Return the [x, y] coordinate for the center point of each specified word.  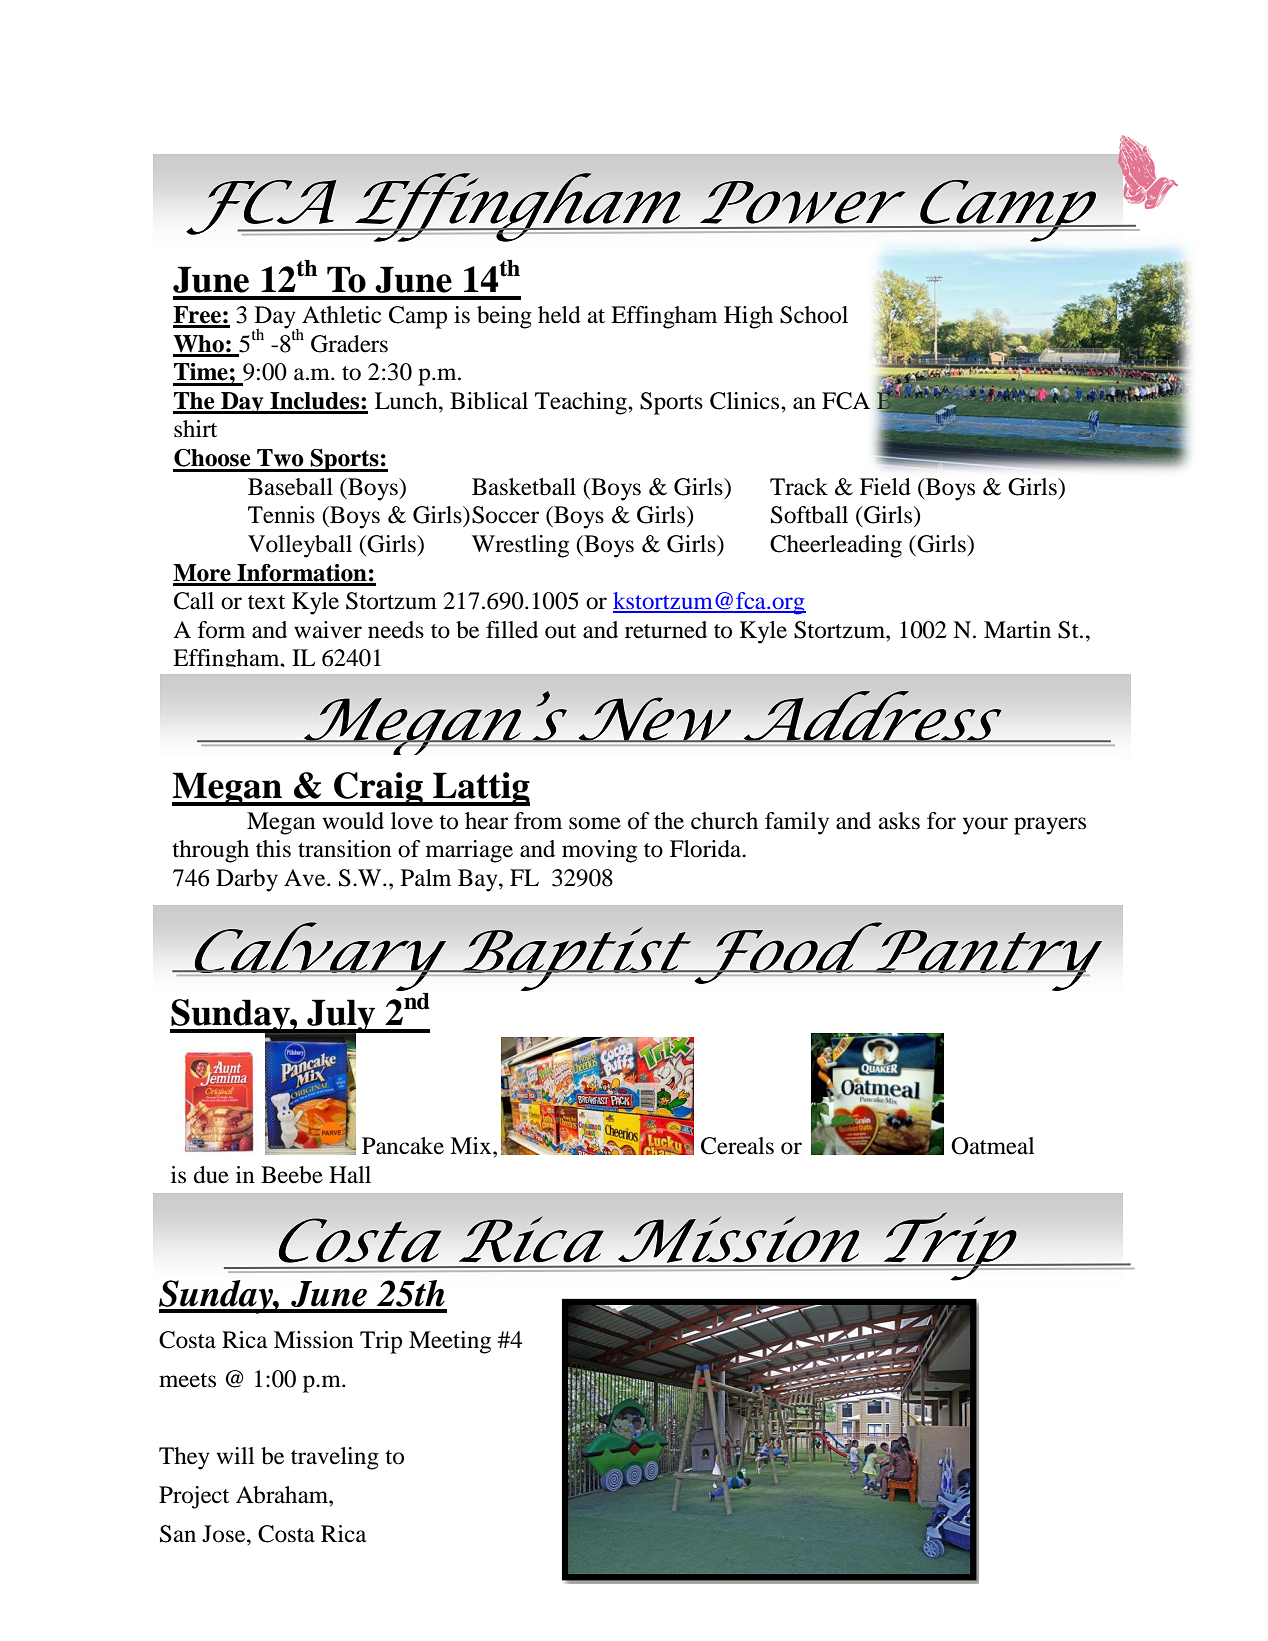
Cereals [737, 1146]
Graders [349, 344]
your [985, 826]
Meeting [450, 1342]
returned [666, 630]
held [559, 315]
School [814, 315]
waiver [328, 630]
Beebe [292, 1175]
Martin [1017, 630]
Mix [472, 1145]
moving [599, 851]
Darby [247, 880]
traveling [335, 1458]
